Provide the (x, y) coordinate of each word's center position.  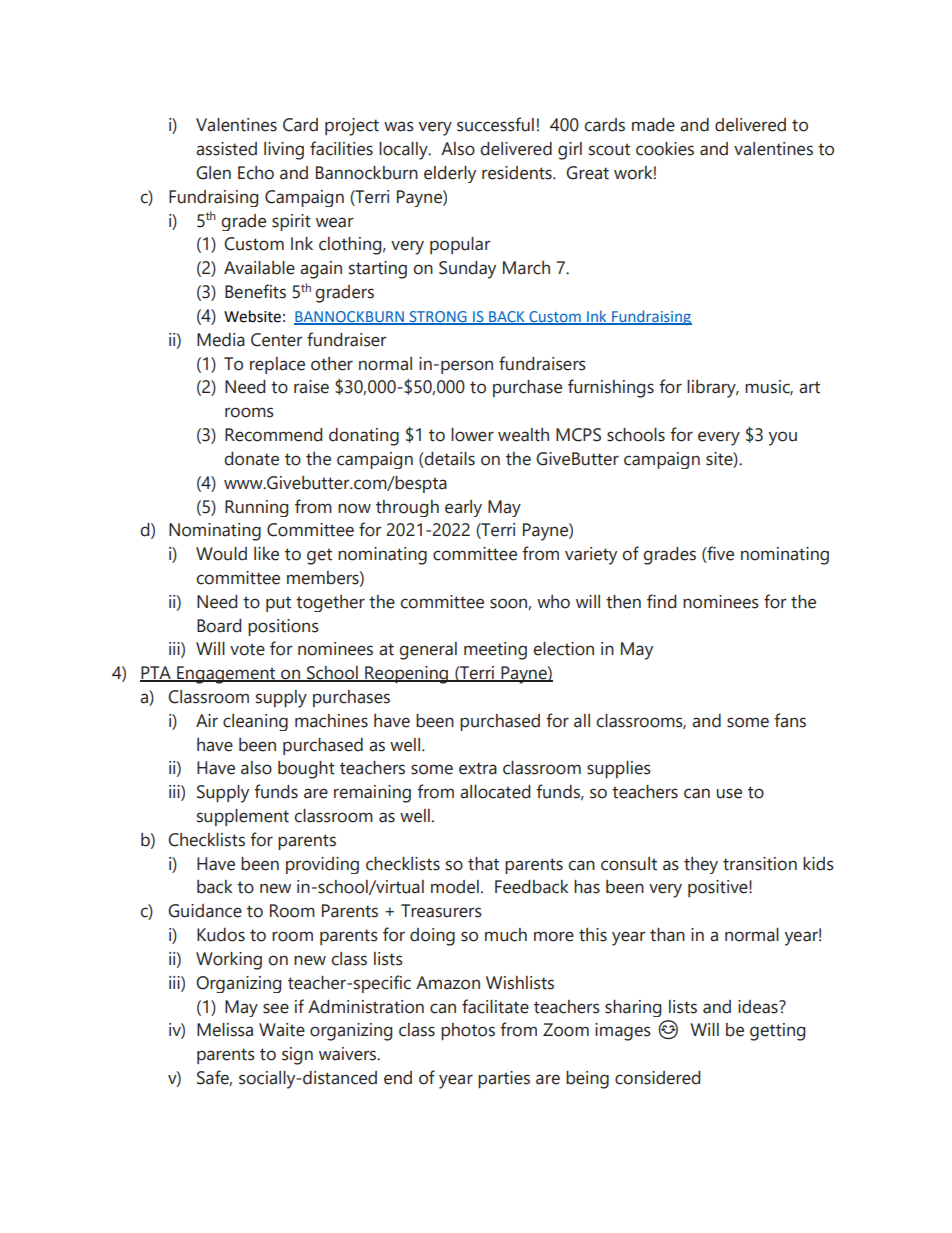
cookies (665, 149)
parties (504, 1079)
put (278, 604)
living (284, 151)
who (553, 602)
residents (518, 173)
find (661, 601)
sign (297, 1056)
